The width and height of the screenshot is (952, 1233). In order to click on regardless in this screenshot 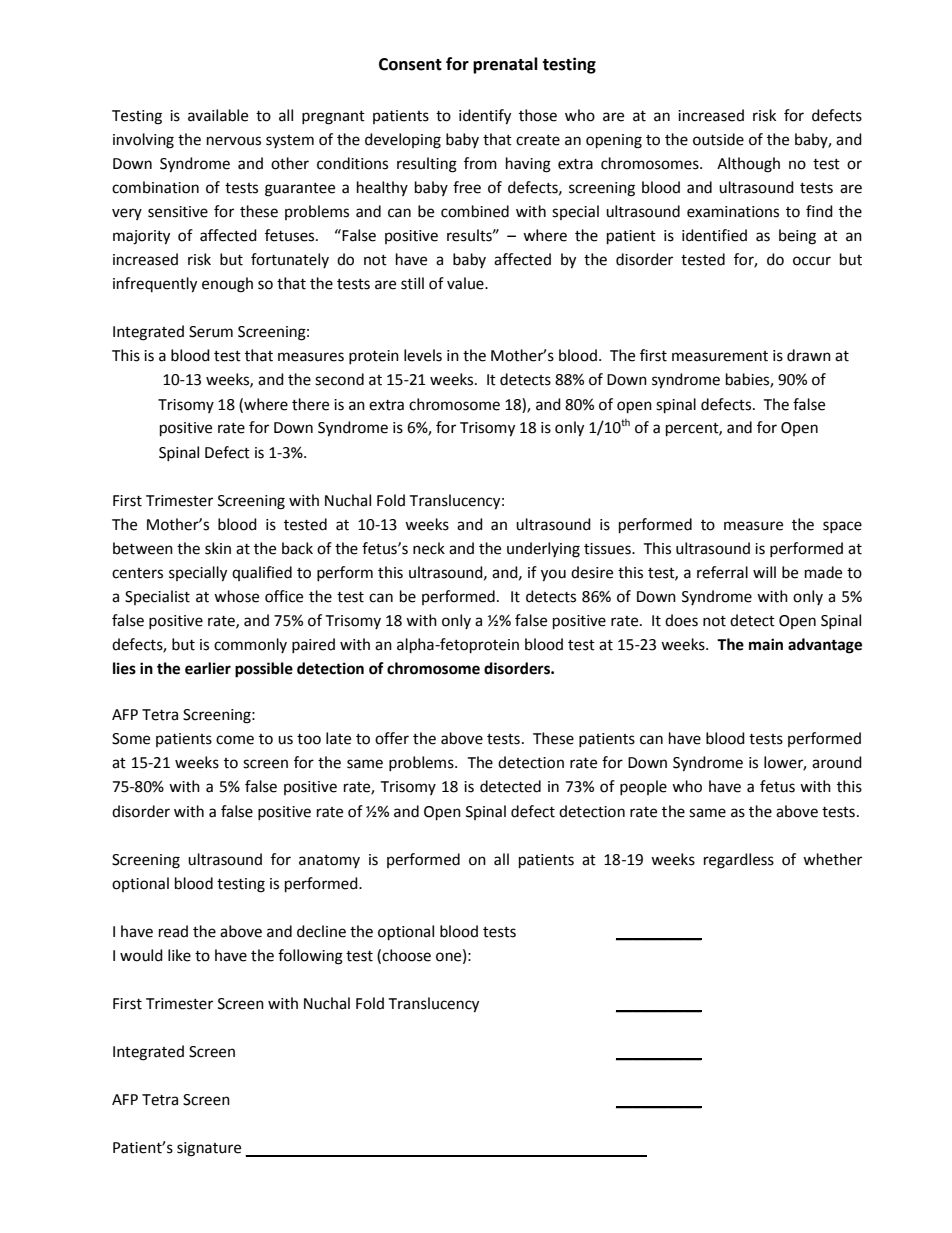, I will do `click(739, 861)`.
